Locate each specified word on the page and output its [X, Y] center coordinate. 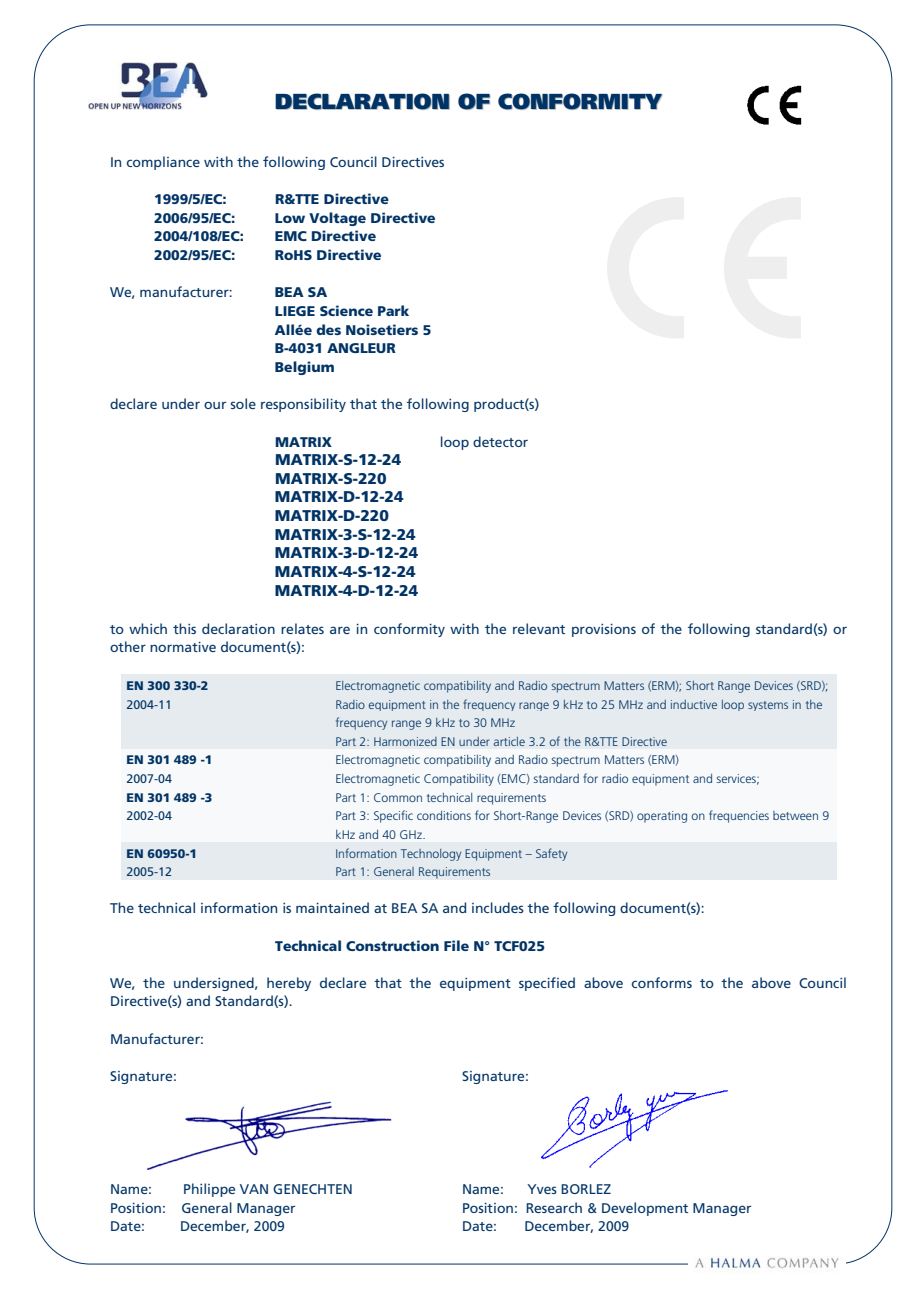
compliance [163, 163]
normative [183, 647]
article [509, 741]
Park [393, 310]
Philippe [209, 1190]
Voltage [337, 219]
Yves [542, 1189]
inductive [694, 704]
